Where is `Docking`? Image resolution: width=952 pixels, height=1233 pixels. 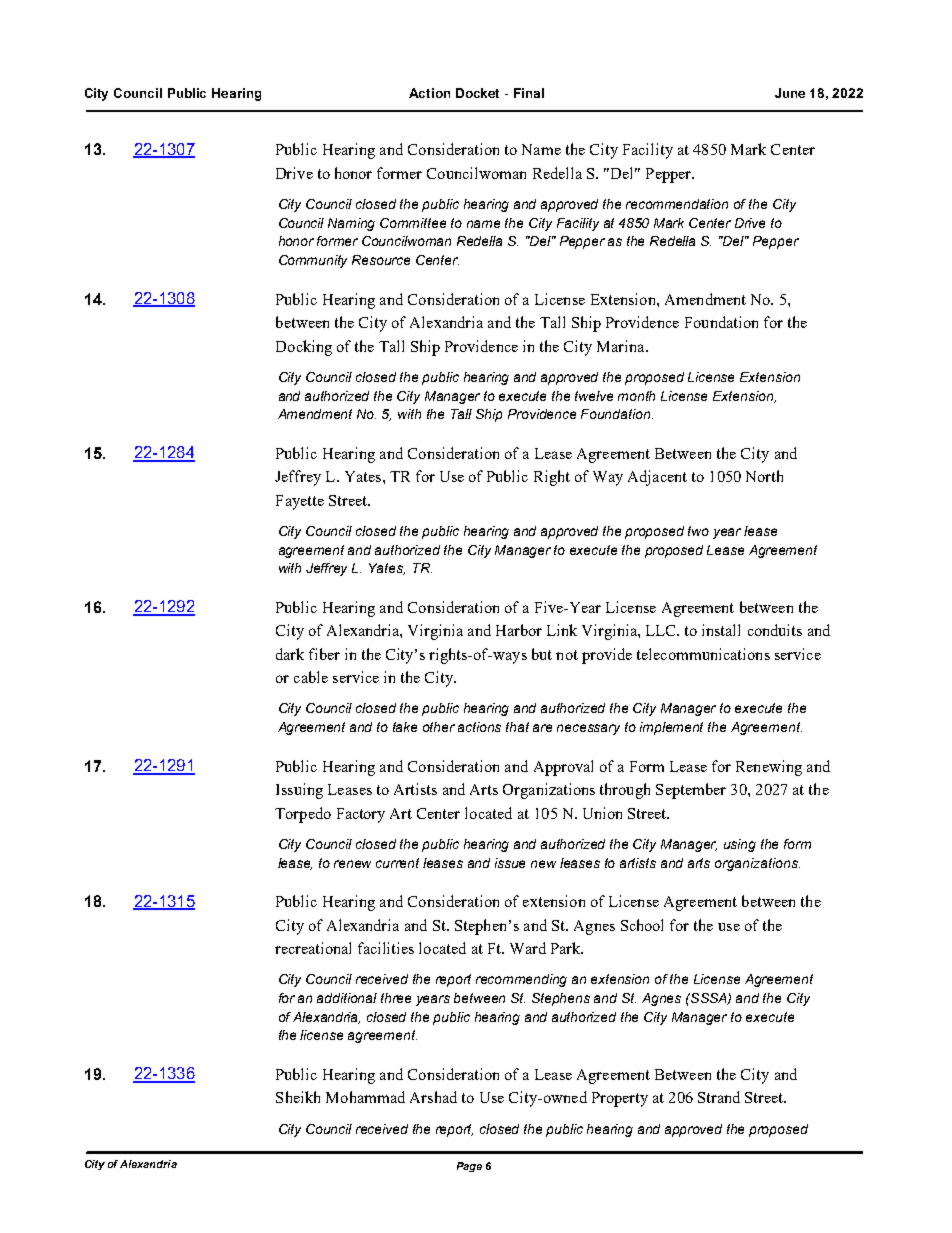
Docking is located at coordinates (304, 348).
